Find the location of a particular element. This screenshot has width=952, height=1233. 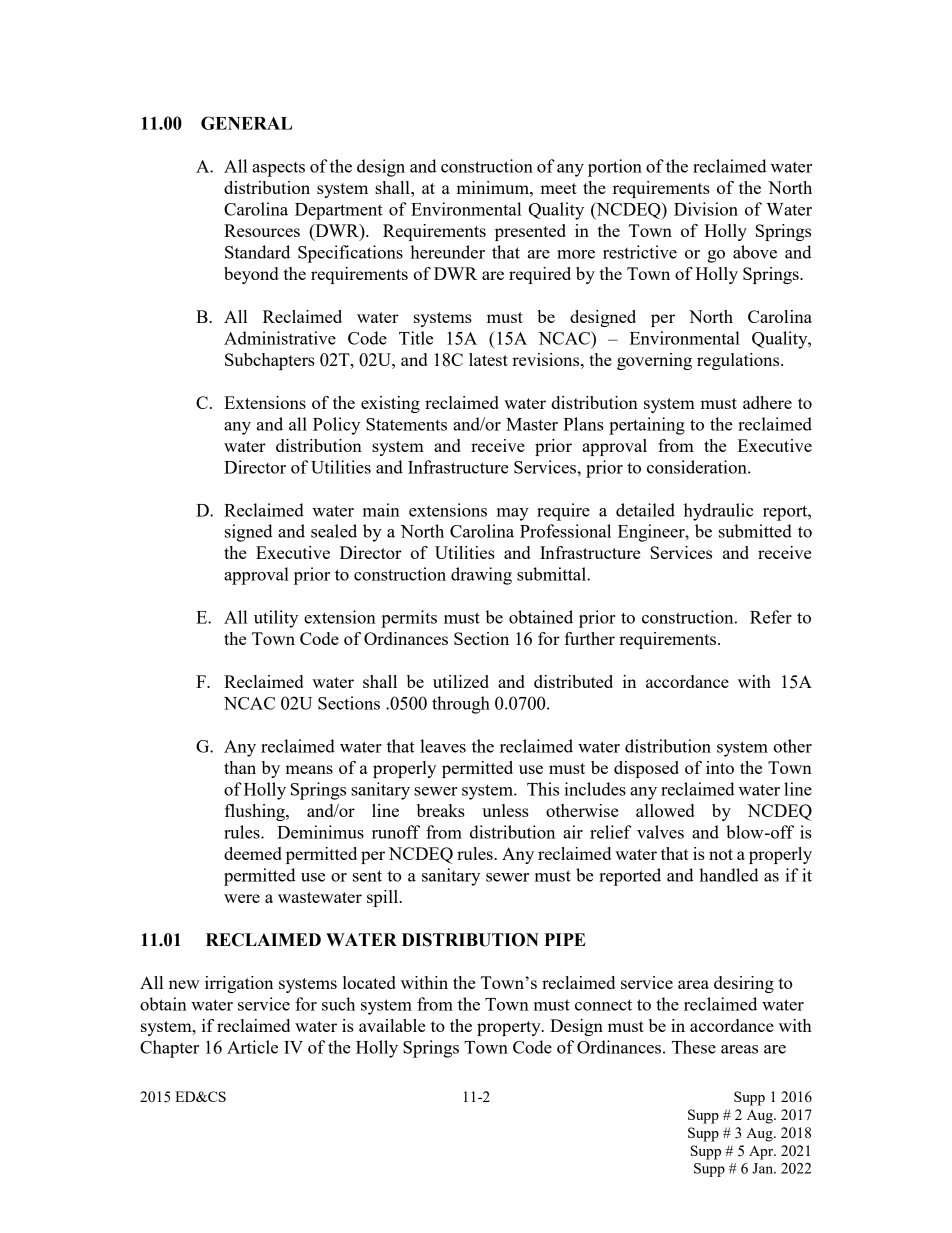

aspects is located at coordinates (278, 169).
